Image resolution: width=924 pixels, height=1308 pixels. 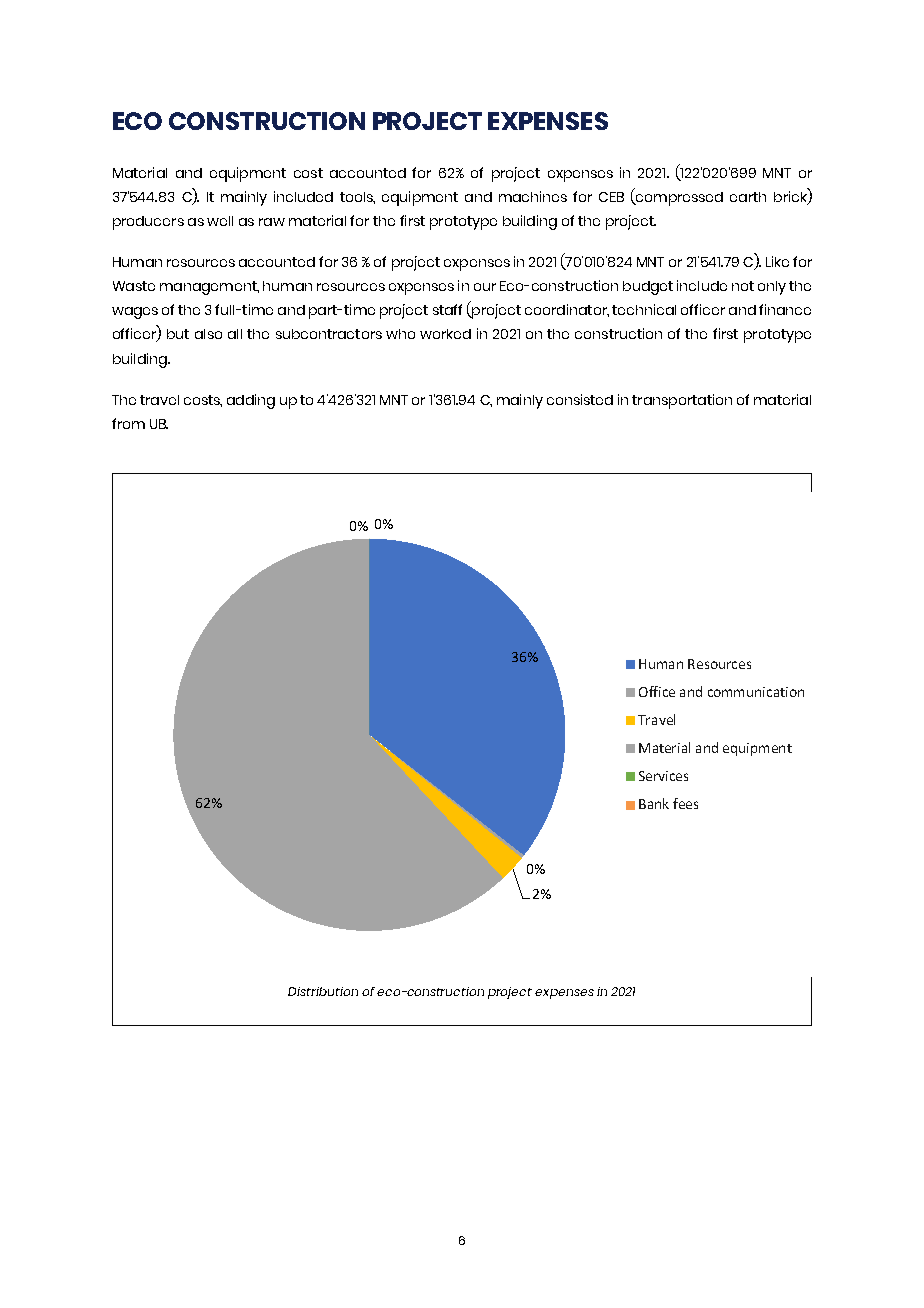 I want to click on compressed, so click(x=678, y=199).
